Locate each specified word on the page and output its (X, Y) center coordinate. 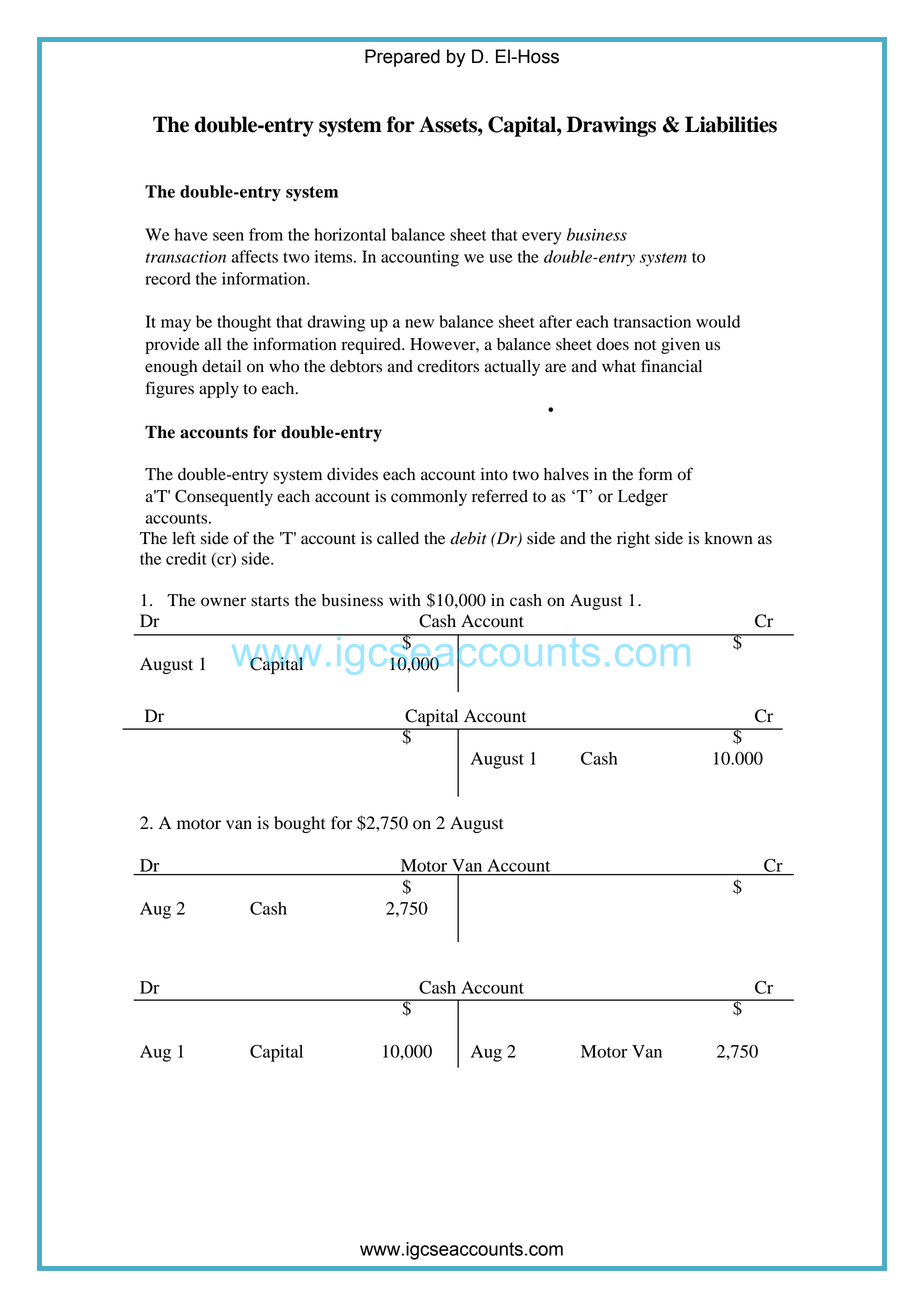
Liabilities (731, 124)
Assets (449, 124)
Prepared (402, 58)
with (405, 600)
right (633, 540)
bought (300, 824)
